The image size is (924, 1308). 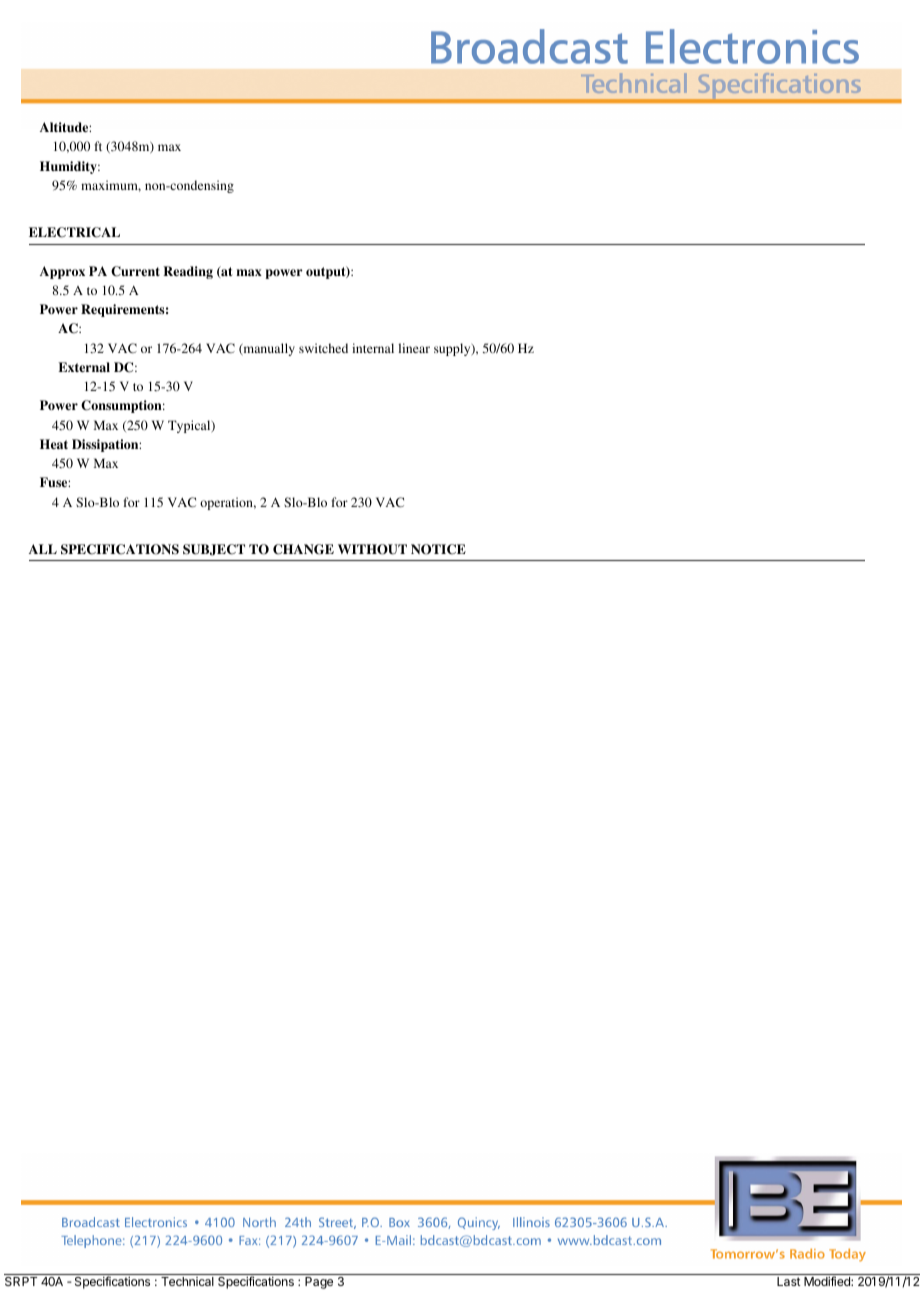 What do you see at coordinates (373, 348) in the image?
I see `internal` at bounding box center [373, 348].
